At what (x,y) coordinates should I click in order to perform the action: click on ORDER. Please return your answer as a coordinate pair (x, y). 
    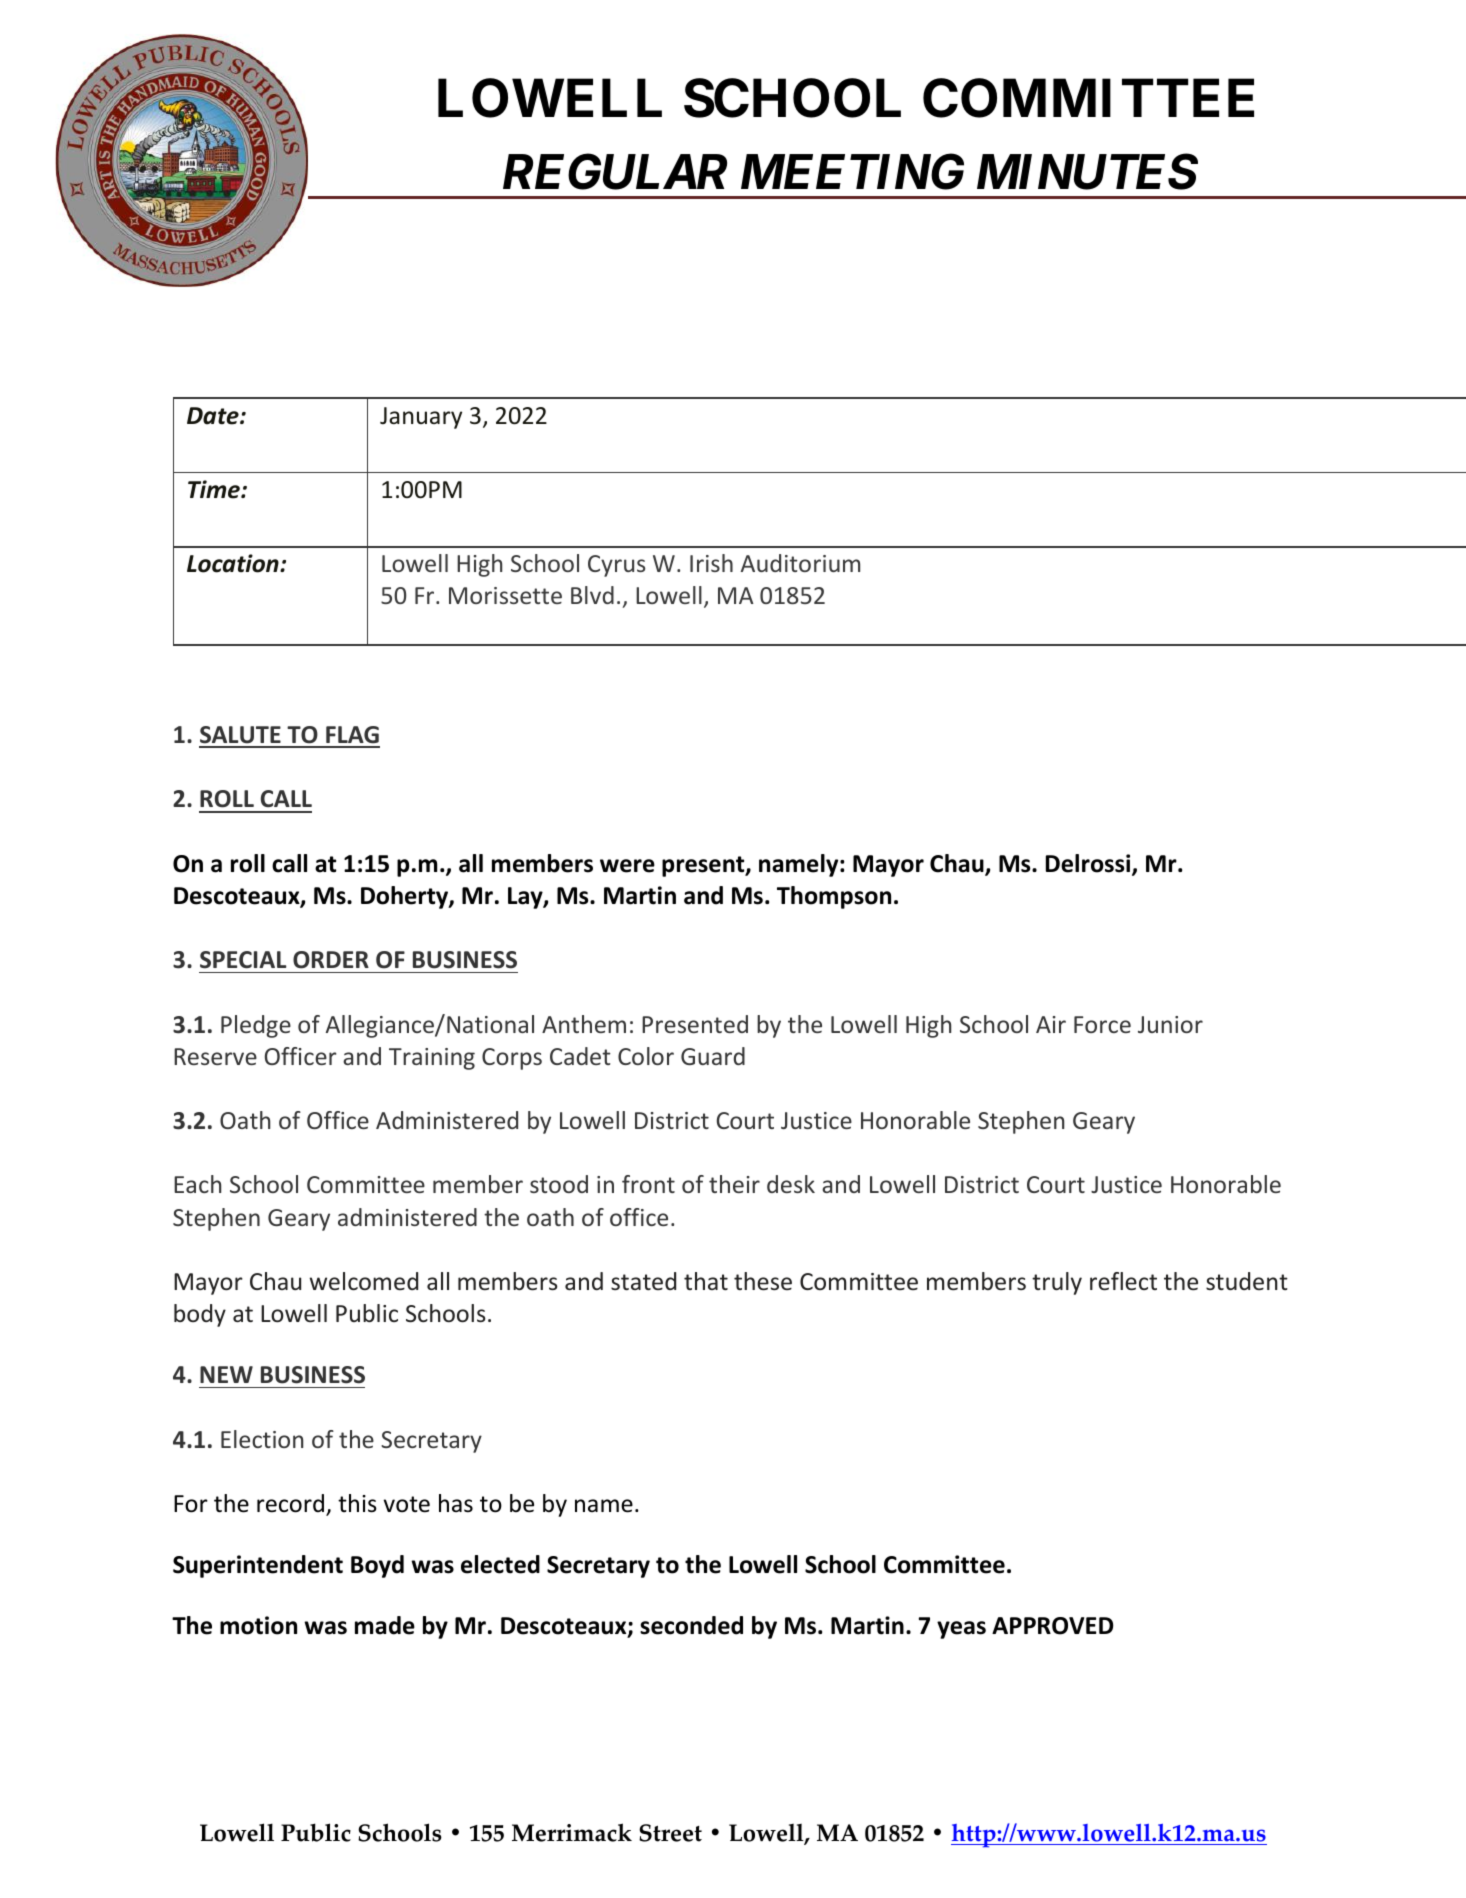
    Looking at the image, I should click on (331, 960).
